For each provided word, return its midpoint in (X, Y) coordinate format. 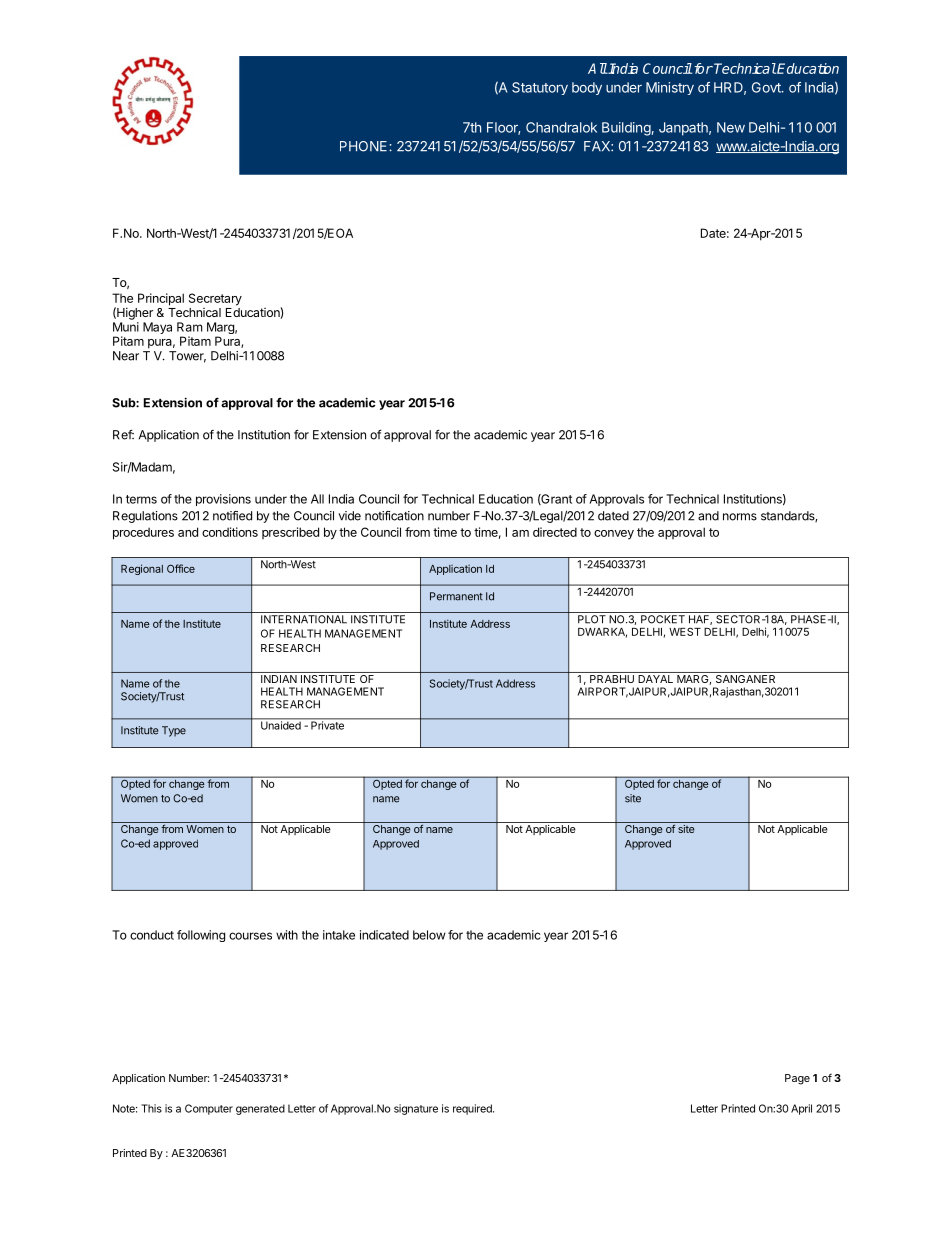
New (731, 127)
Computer (209, 1109)
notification (394, 516)
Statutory (540, 88)
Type (174, 731)
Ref (123, 435)
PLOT (592, 619)
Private (327, 724)
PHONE (365, 146)
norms (740, 517)
